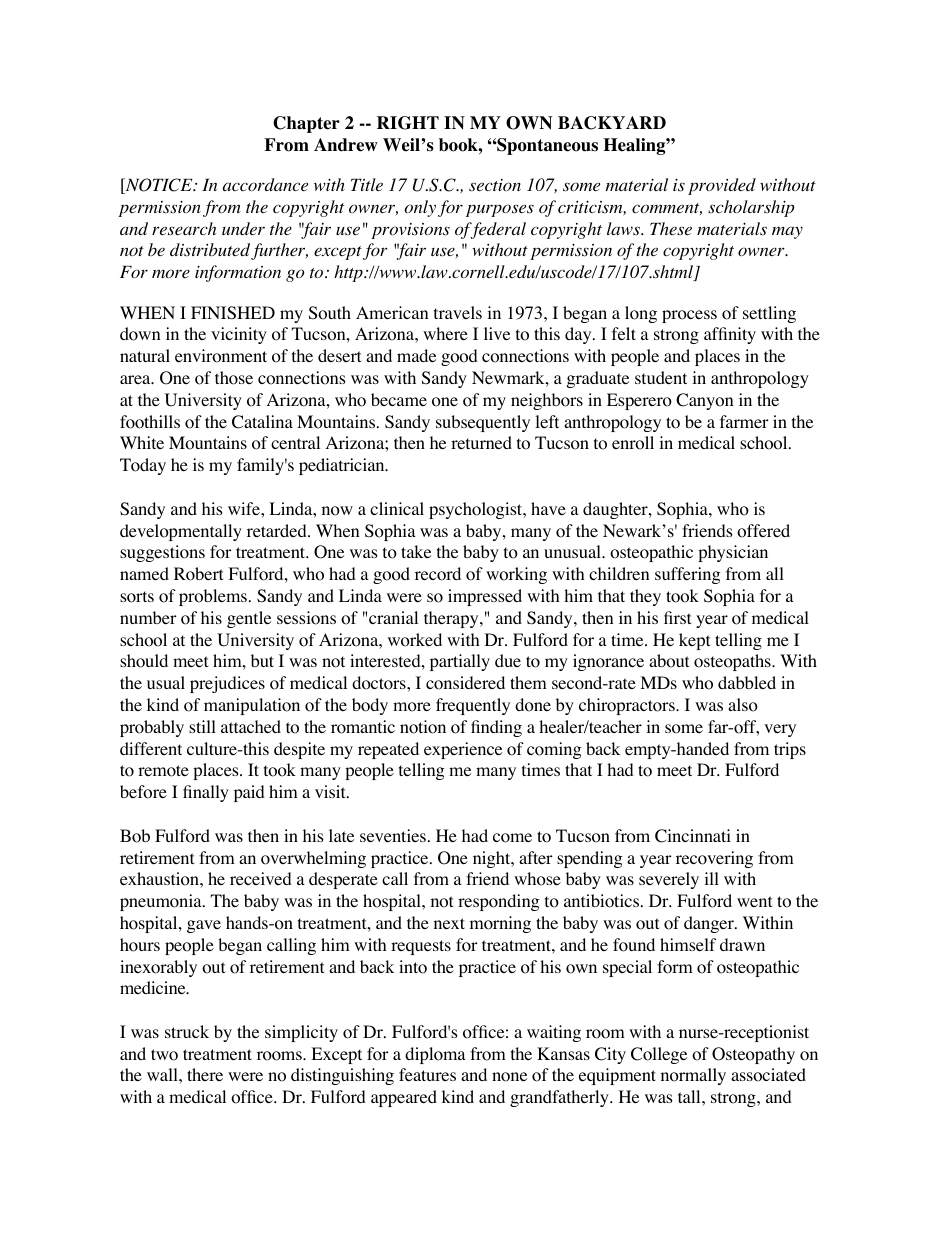 This screenshot has width=952, height=1233. I want to click on those, so click(234, 378).
